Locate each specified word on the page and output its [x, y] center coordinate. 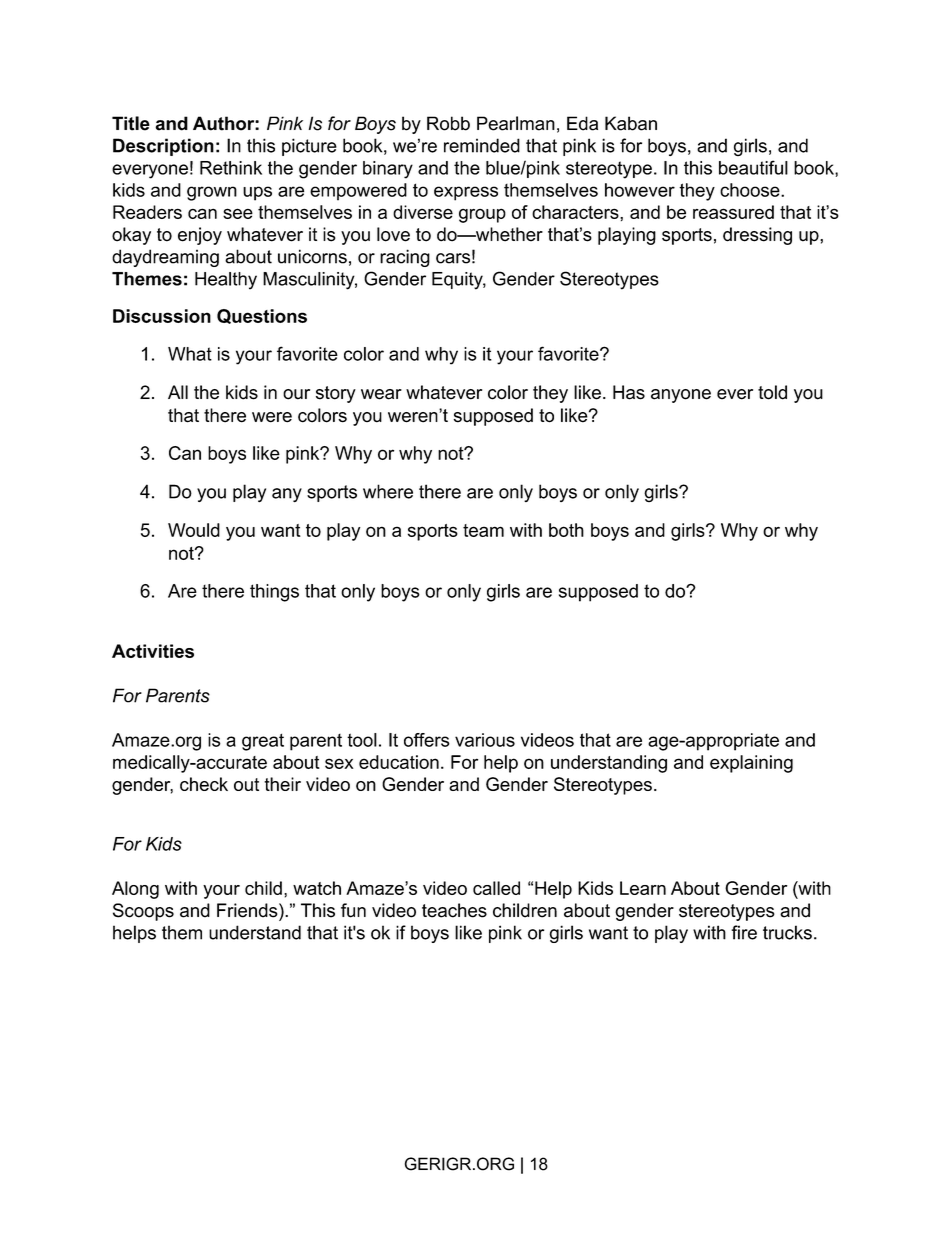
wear [381, 394]
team [483, 530]
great [263, 742]
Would [194, 530]
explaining [751, 764]
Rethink [231, 168]
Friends [248, 910]
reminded [482, 145]
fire [744, 932]
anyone [681, 396]
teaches [454, 910]
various [485, 740]
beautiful [753, 167]
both [566, 530]
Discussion [162, 316]
